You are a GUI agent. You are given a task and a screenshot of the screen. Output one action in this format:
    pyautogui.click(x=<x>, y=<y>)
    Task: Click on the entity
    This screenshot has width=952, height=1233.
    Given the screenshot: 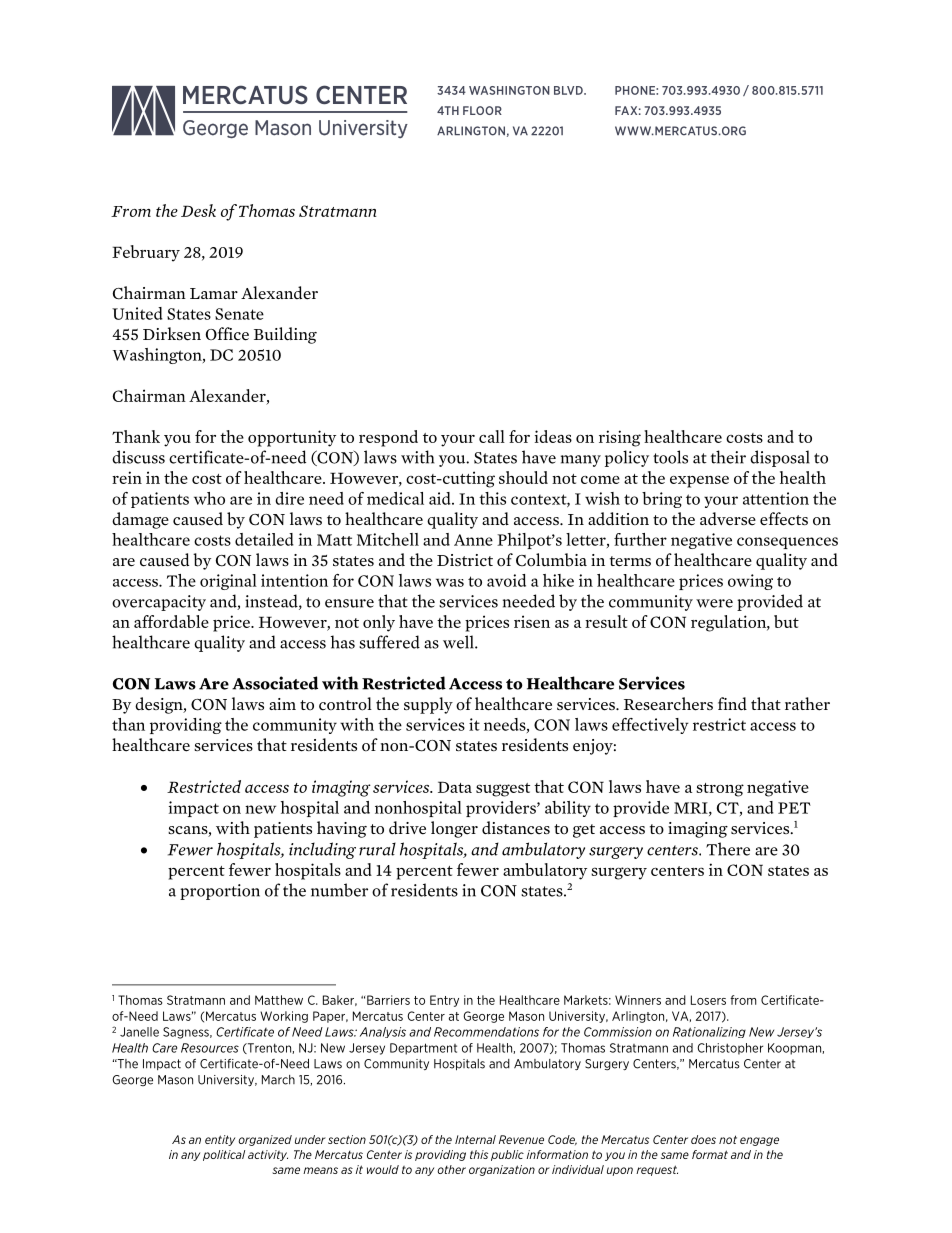 What is the action you would take?
    pyautogui.click(x=220, y=1140)
